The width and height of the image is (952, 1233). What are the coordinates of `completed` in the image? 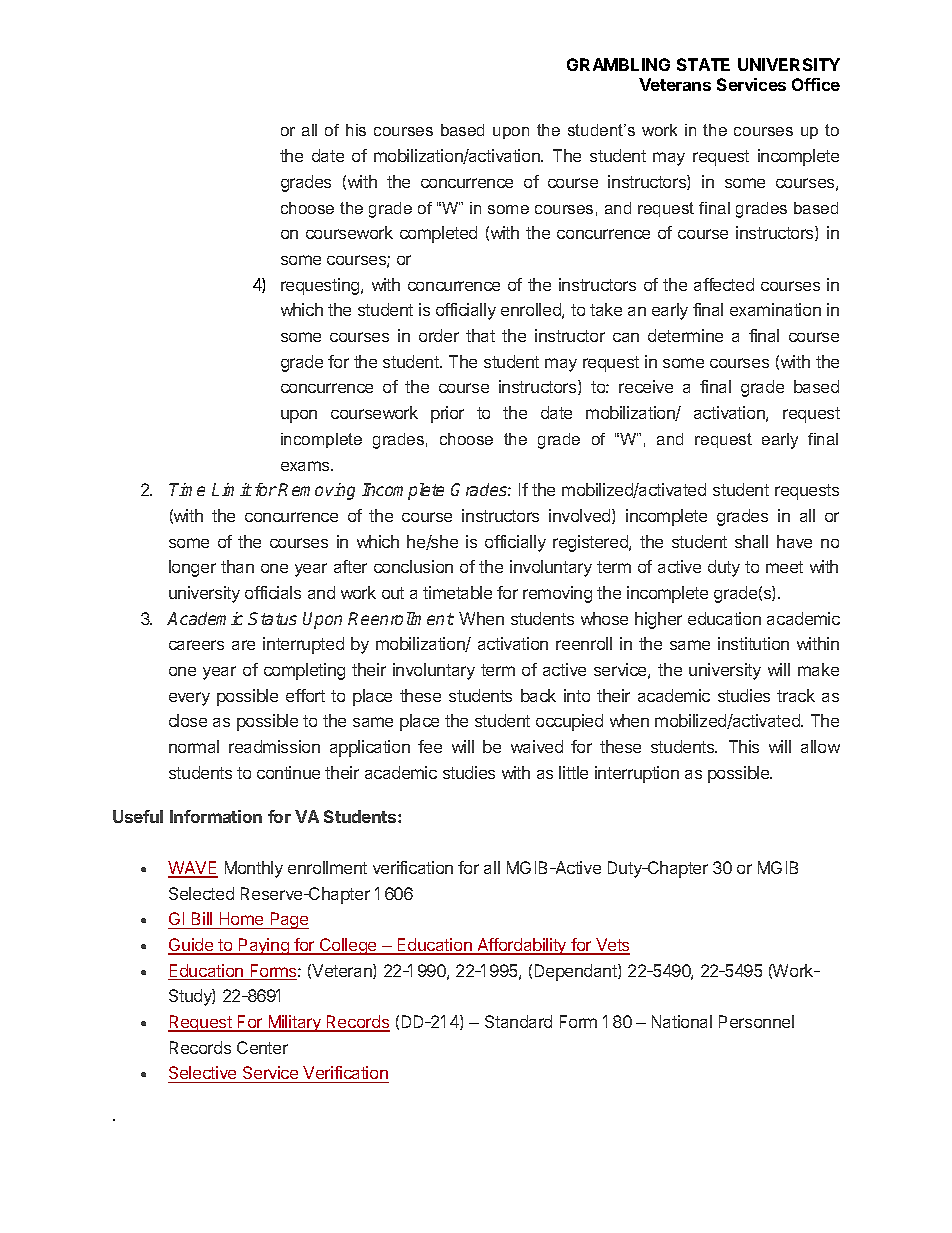 It's located at (438, 234).
